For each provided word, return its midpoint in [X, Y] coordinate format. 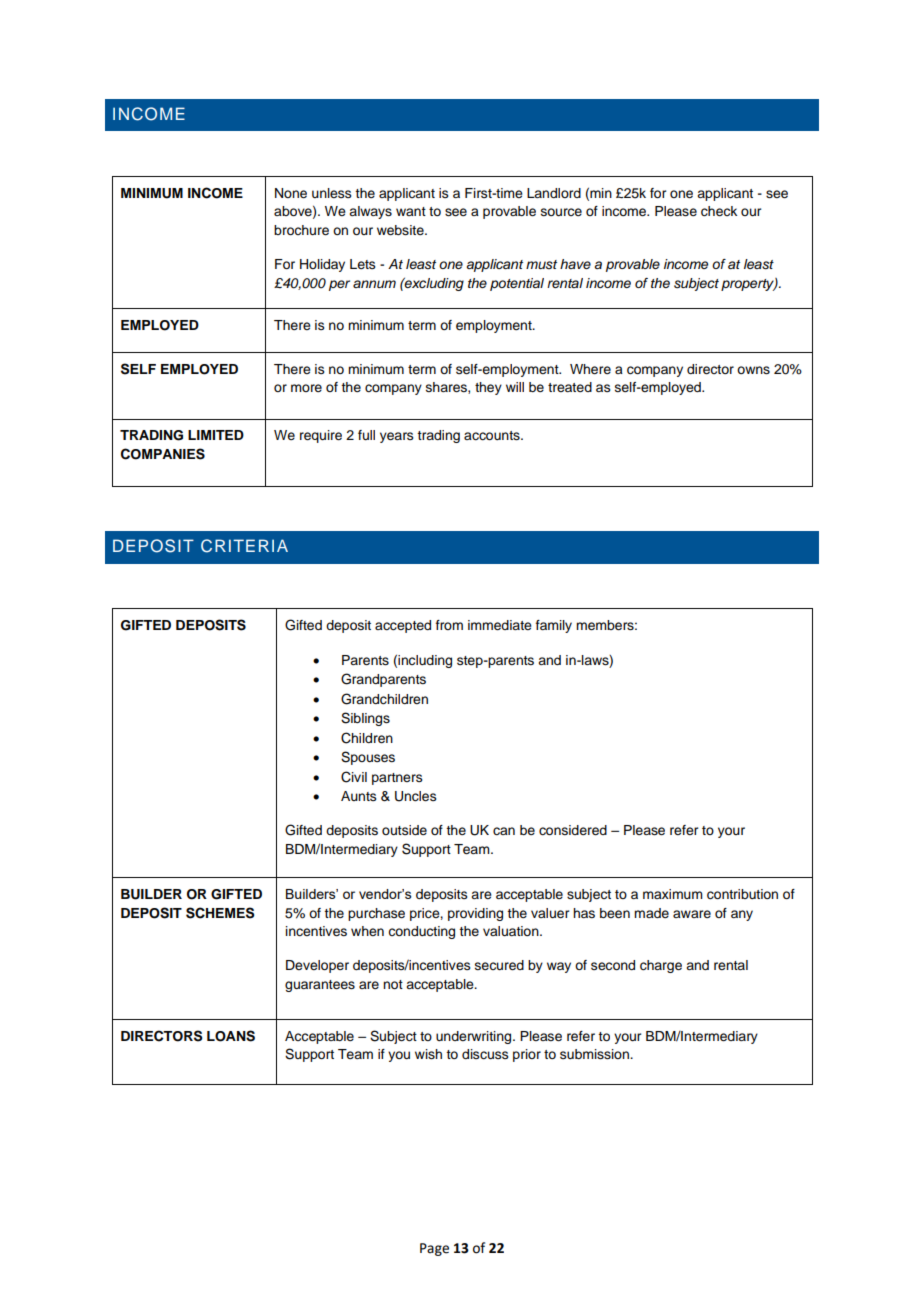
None [291, 193]
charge [661, 966]
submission [595, 1054]
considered [573, 830]
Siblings [365, 719]
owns [753, 370]
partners [397, 779]
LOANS [231, 1036]
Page [434, 1249]
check [719, 211]
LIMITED [216, 435]
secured [499, 965]
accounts [493, 436]
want [411, 211]
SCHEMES [220, 913]
